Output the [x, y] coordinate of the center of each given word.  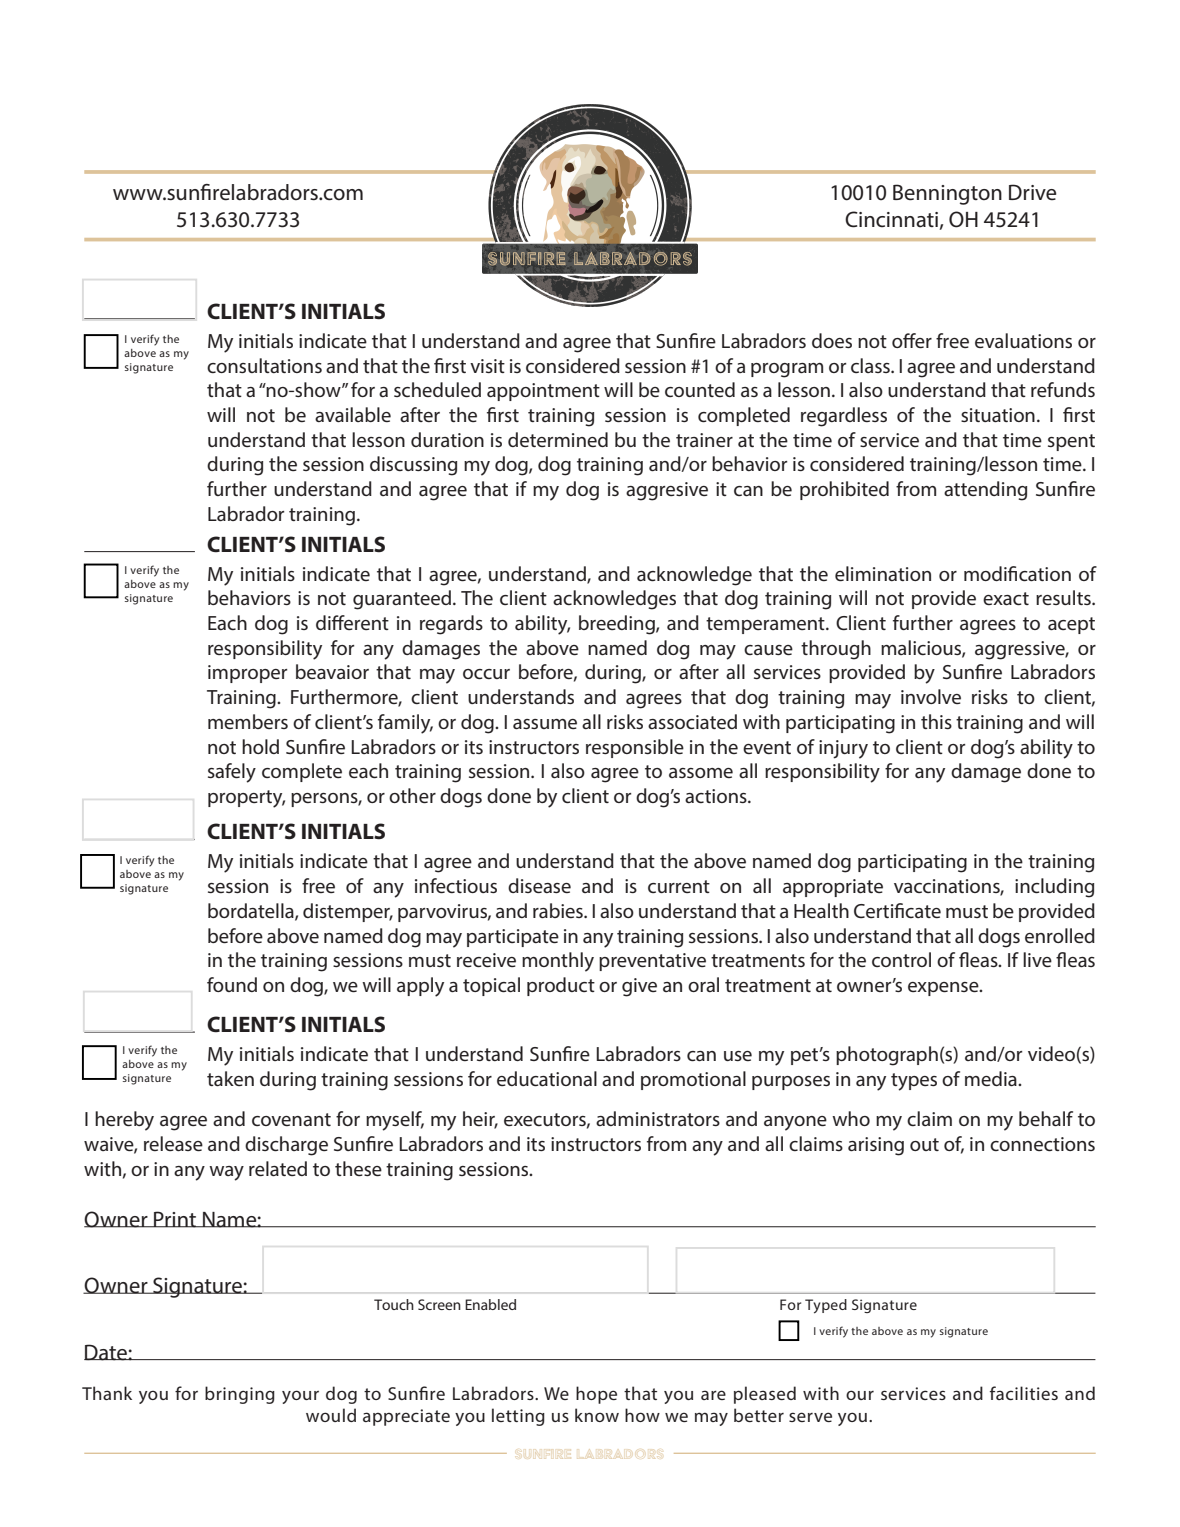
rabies [559, 910]
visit [487, 366]
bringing [240, 1395]
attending [985, 491]
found [232, 984]
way [226, 1173]
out [924, 1144]
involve [931, 696]
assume [545, 724]
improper [247, 674]
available [353, 414]
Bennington [947, 194]
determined [558, 439]
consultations [264, 365]
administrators [658, 1118]
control [901, 959]
